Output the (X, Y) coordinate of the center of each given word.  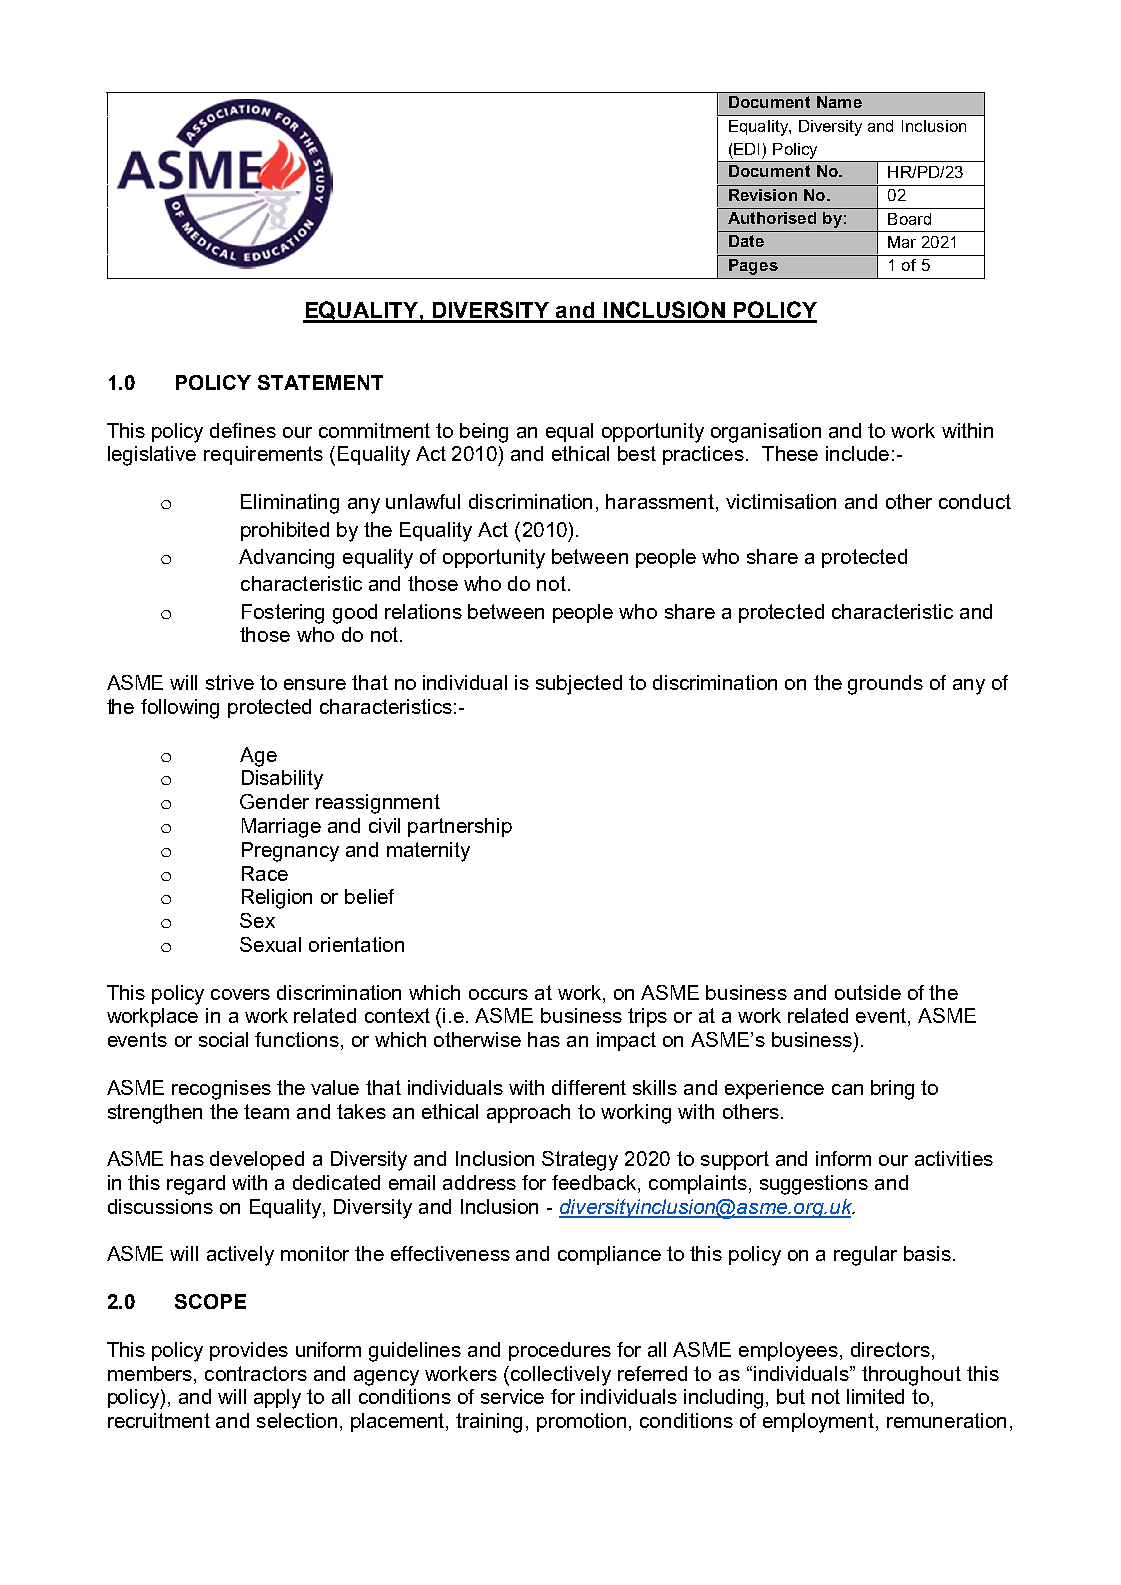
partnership (460, 827)
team (266, 1111)
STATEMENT (320, 382)
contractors (256, 1373)
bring (892, 1090)
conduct (975, 501)
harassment (661, 503)
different (589, 1087)
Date (746, 241)
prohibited (285, 531)
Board (909, 219)
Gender (274, 801)
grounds (885, 685)
